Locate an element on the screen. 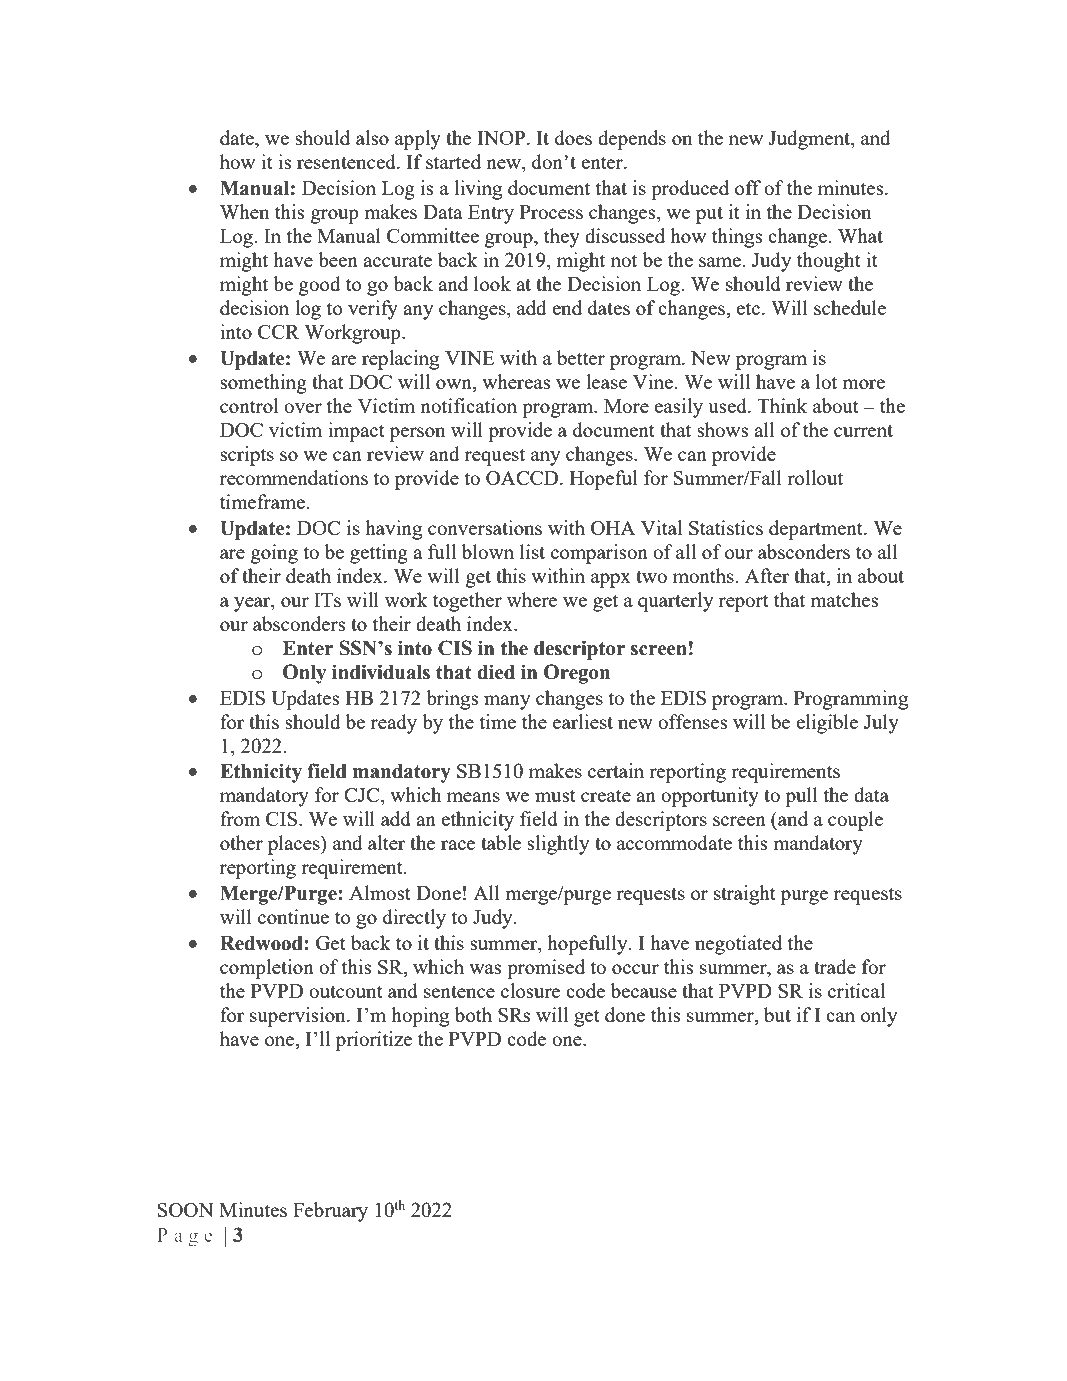 This screenshot has width=1067, height=1381. Process is located at coordinates (551, 212).
